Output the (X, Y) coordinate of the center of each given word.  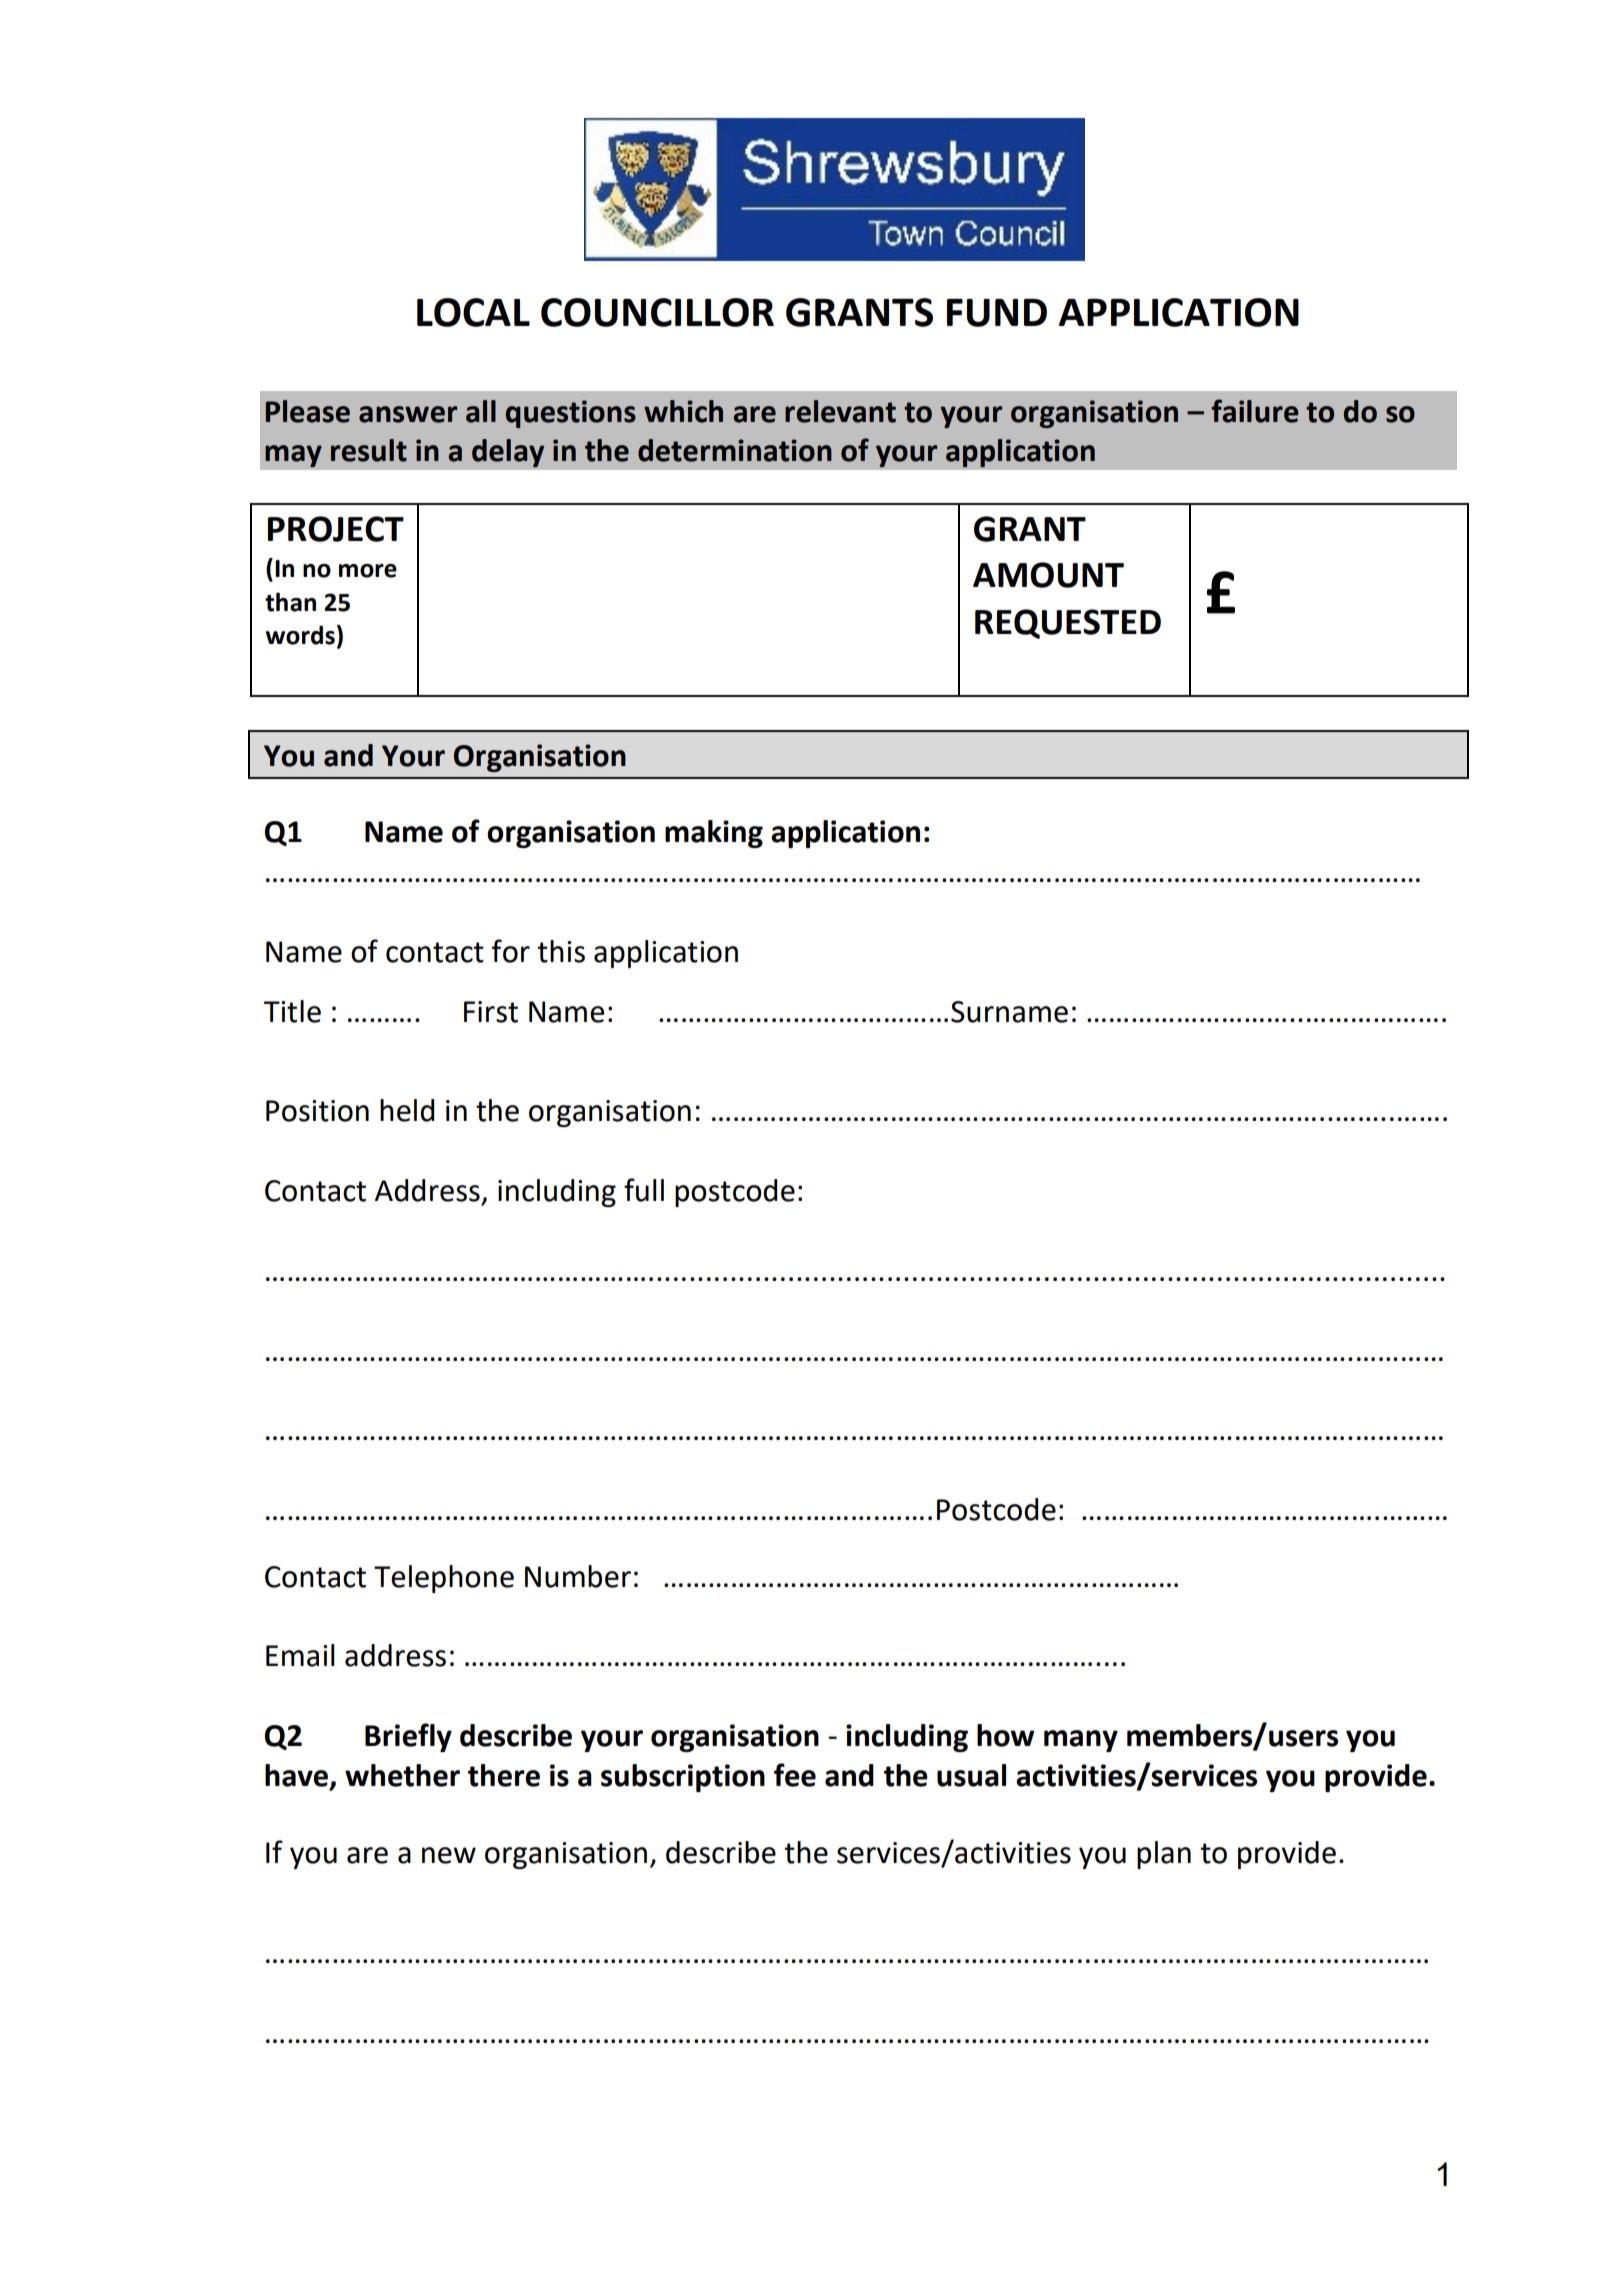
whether (402, 1775)
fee (795, 1775)
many (1081, 1741)
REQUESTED (1068, 624)
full (644, 1190)
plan (1164, 1855)
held (407, 1110)
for (511, 951)
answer (408, 414)
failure (1254, 411)
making (714, 834)
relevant (840, 411)
